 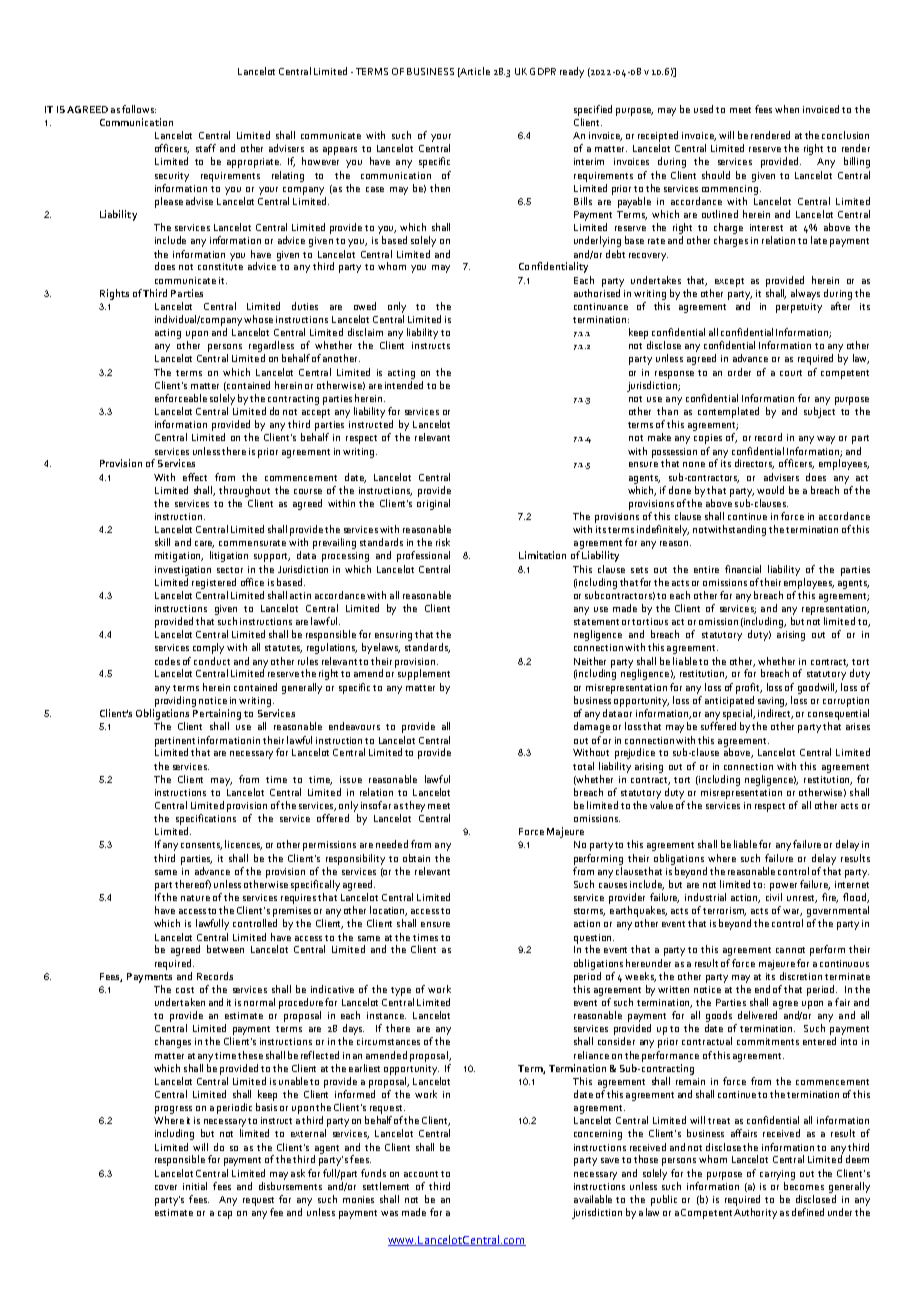 What do you see at coordinates (543, 71) in the screenshot?
I see `GDPR` at bounding box center [543, 71].
